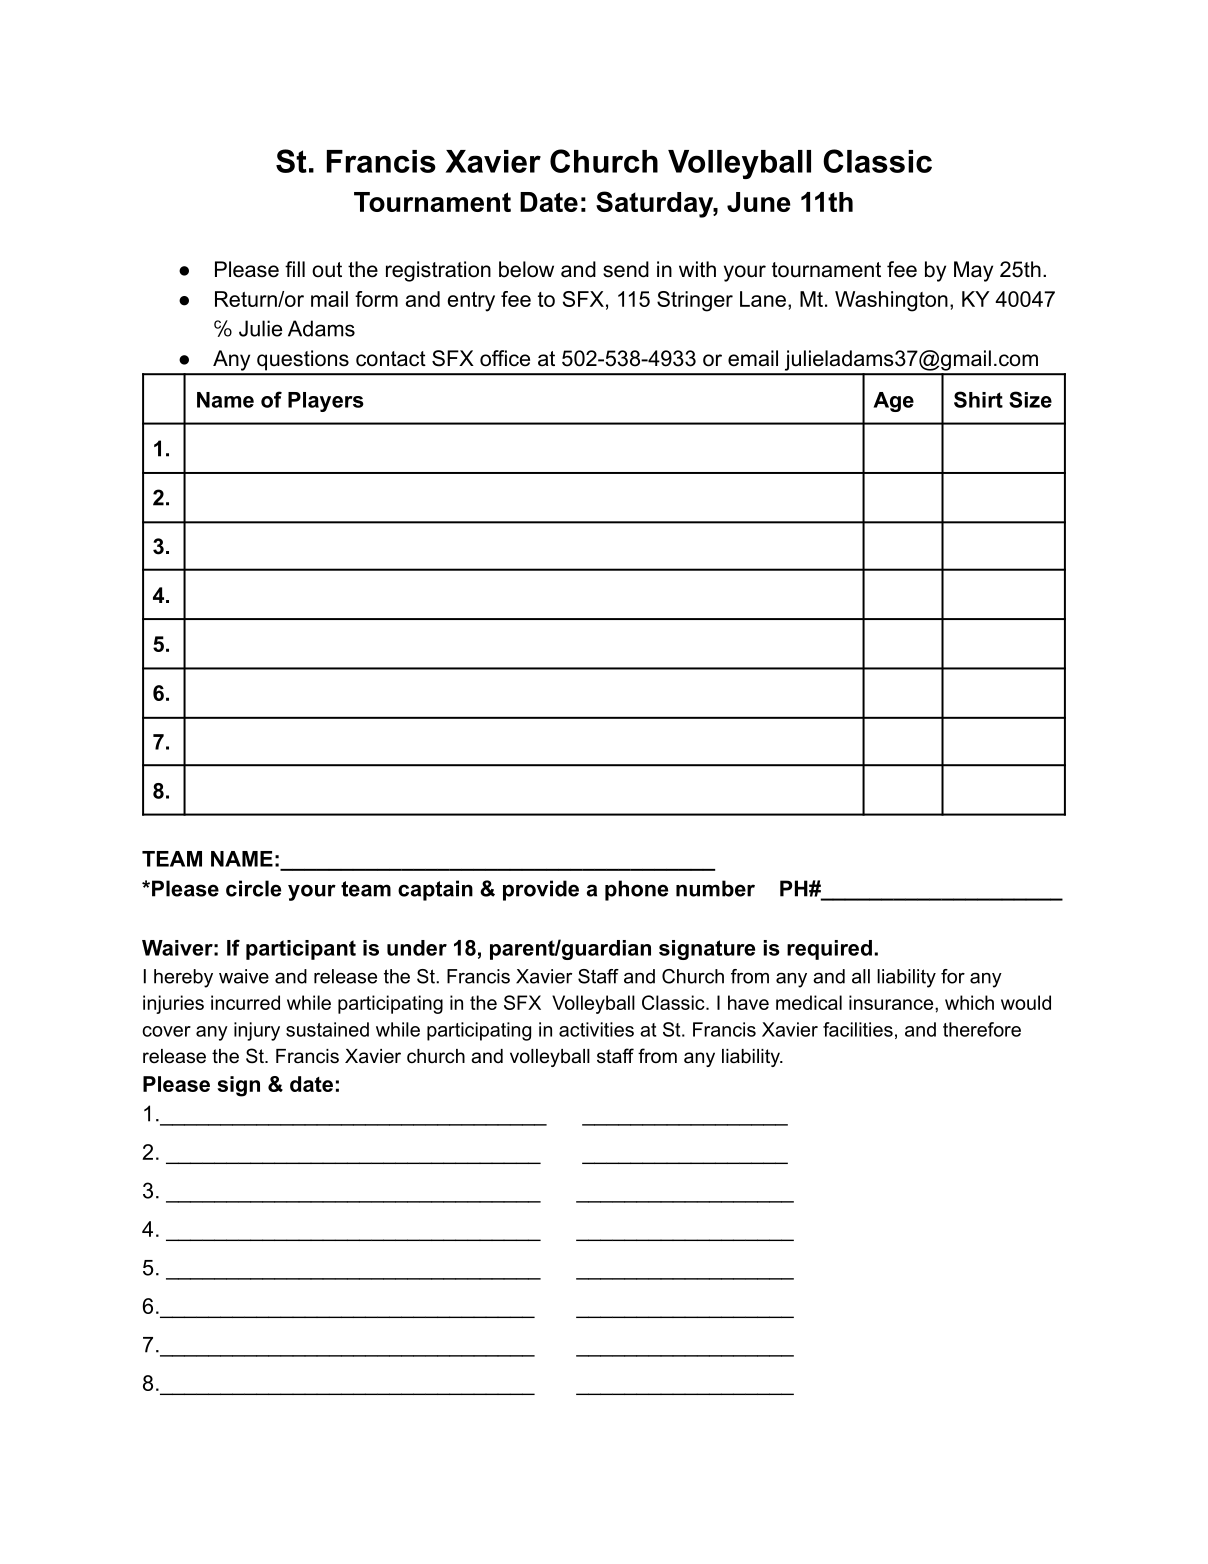  I want to click on insurance, so click(892, 1002).
